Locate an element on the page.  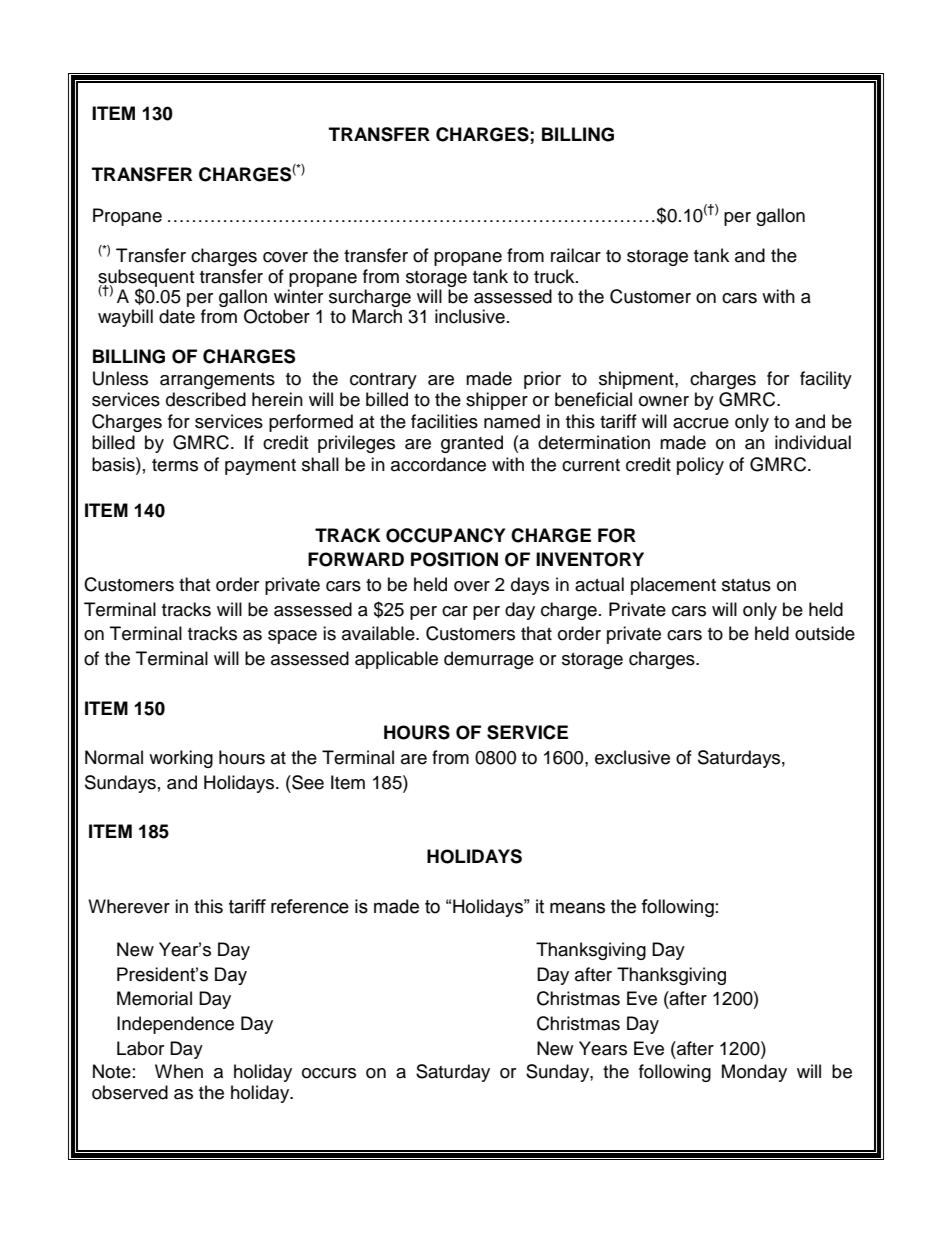
subsequent is located at coordinates (146, 279).
